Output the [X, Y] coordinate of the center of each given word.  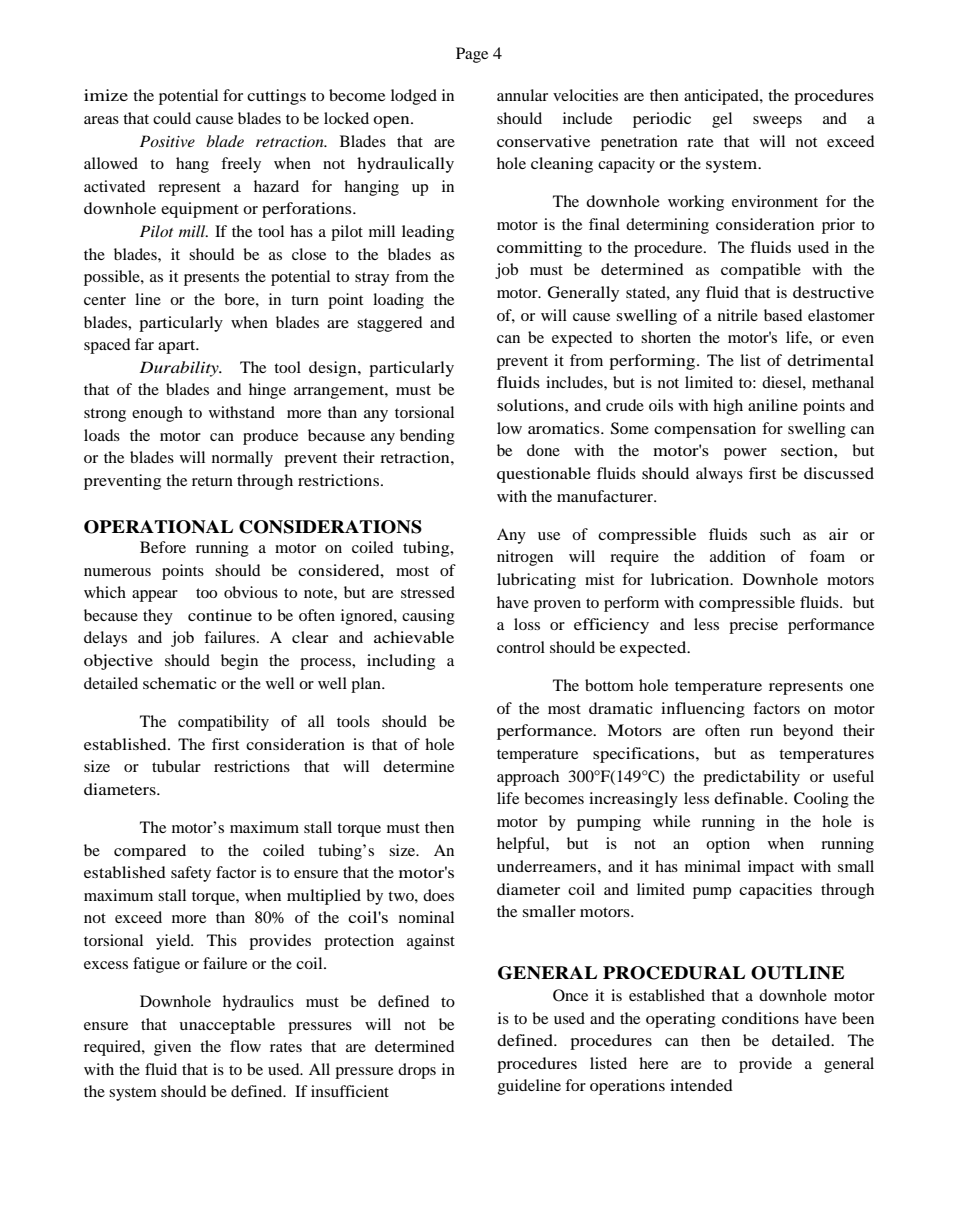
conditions [760, 1018]
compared [150, 852]
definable [750, 798]
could [172, 118]
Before [163, 547]
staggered [389, 324]
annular [522, 95]
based [783, 315]
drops [417, 1071]
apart [178, 347]
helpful [522, 845]
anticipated [722, 97]
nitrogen [525, 558]
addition [738, 556]
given [172, 1048]
